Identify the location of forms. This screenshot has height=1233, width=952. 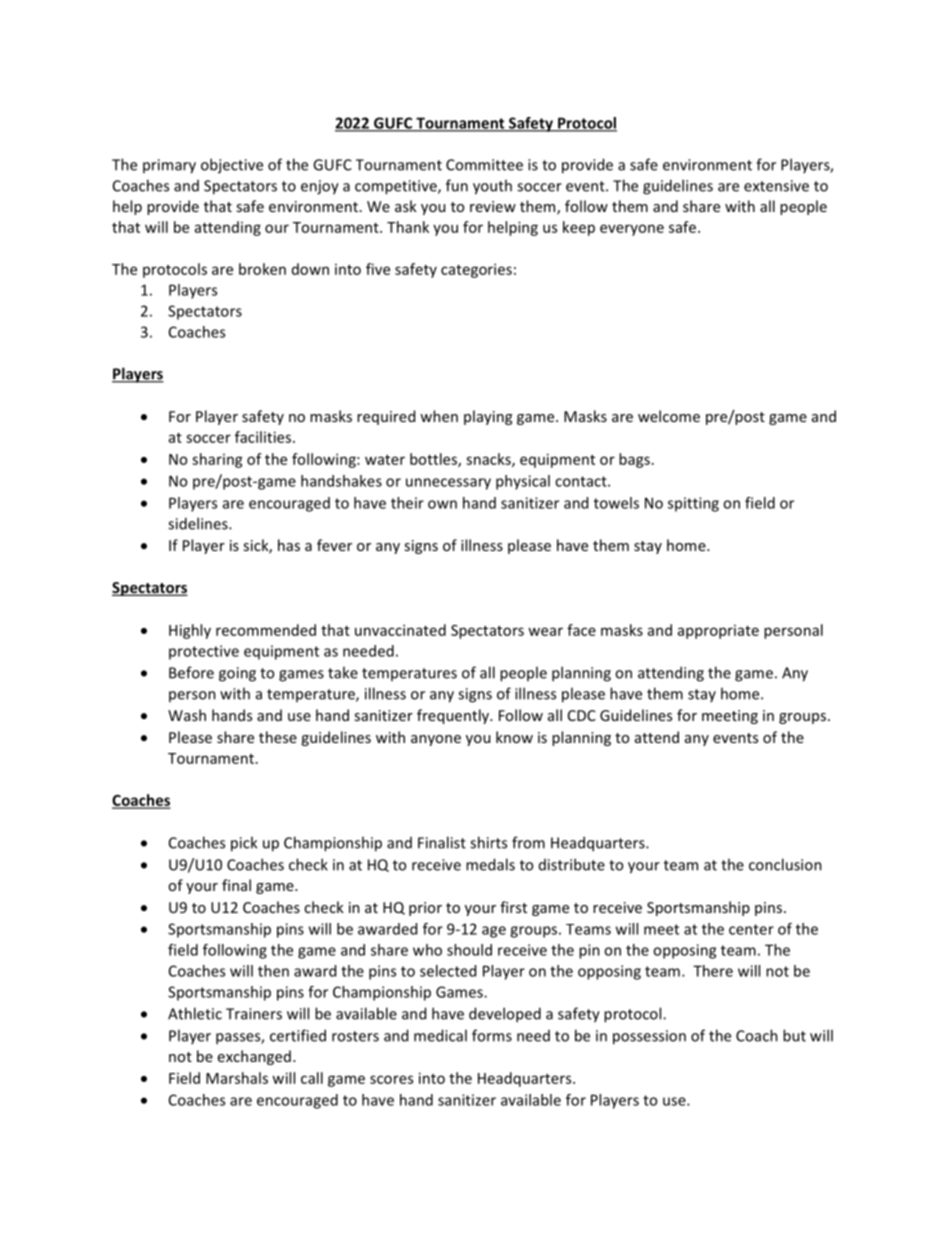
(492, 1035).
